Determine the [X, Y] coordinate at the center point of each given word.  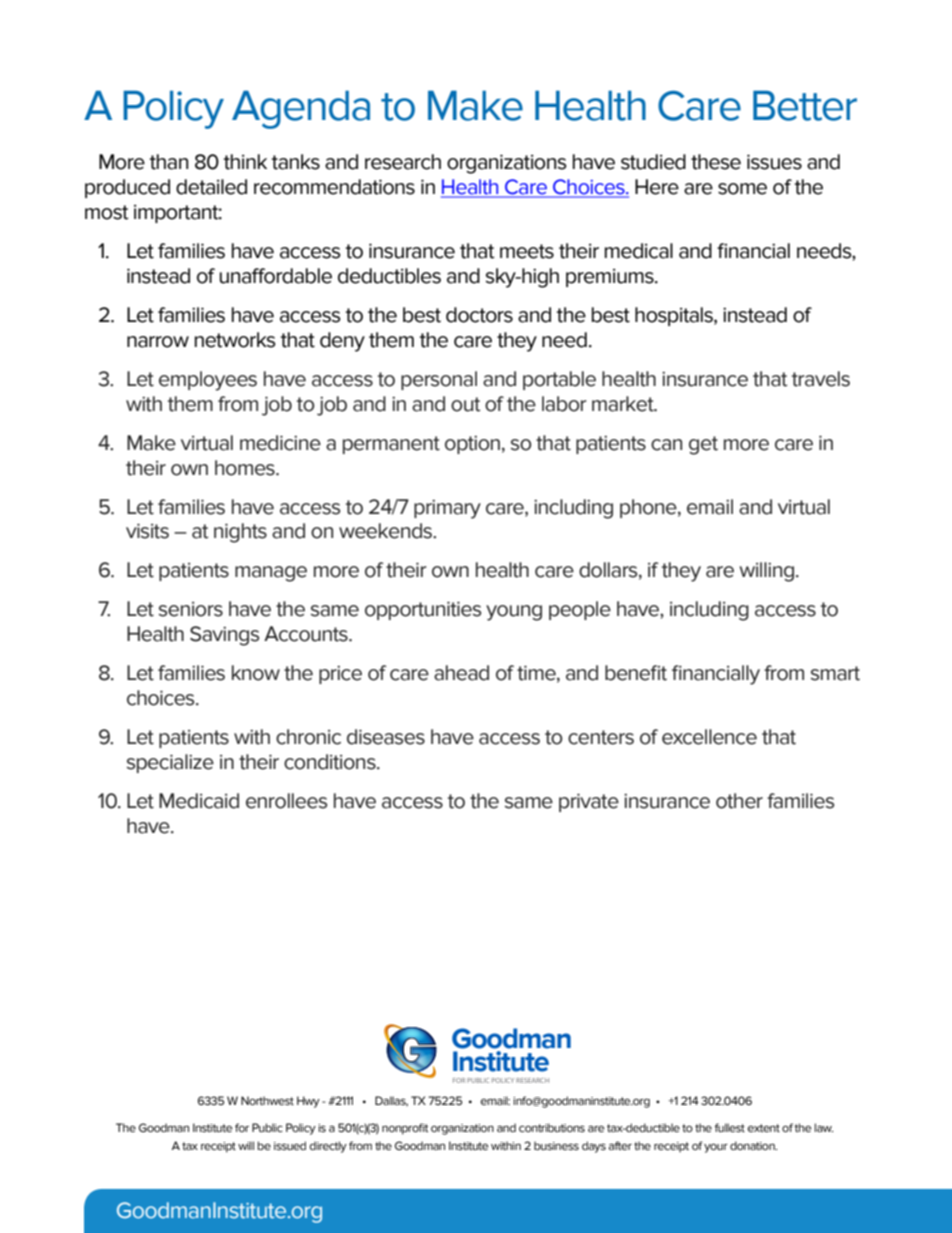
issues [774, 162]
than [169, 162]
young [514, 613]
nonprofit [405, 1129]
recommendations [334, 187]
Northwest [267, 1100]
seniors [191, 609]
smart [835, 673]
